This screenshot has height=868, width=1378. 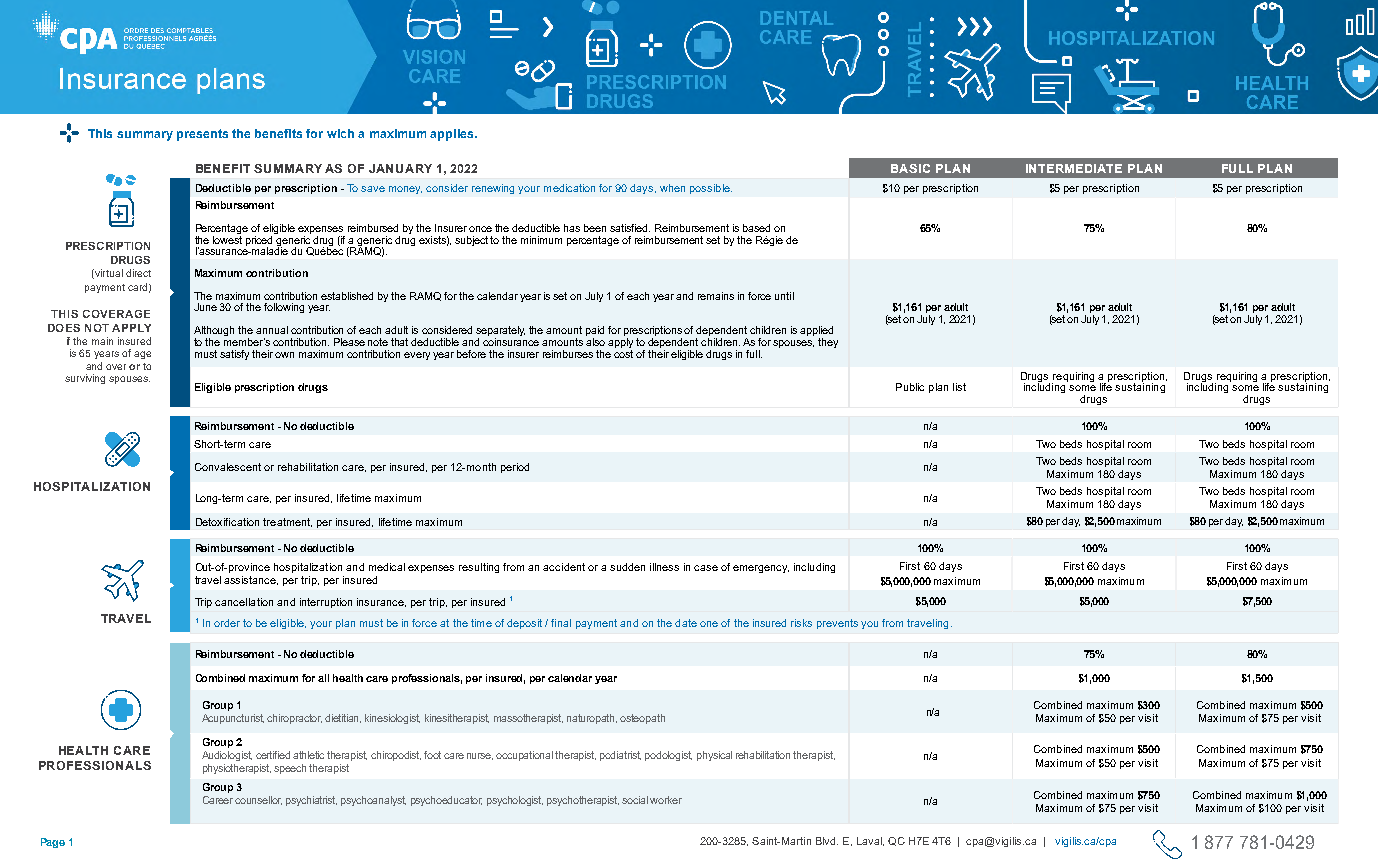 What do you see at coordinates (910, 168) in the screenshot?
I see `BASIC` at bounding box center [910, 168].
